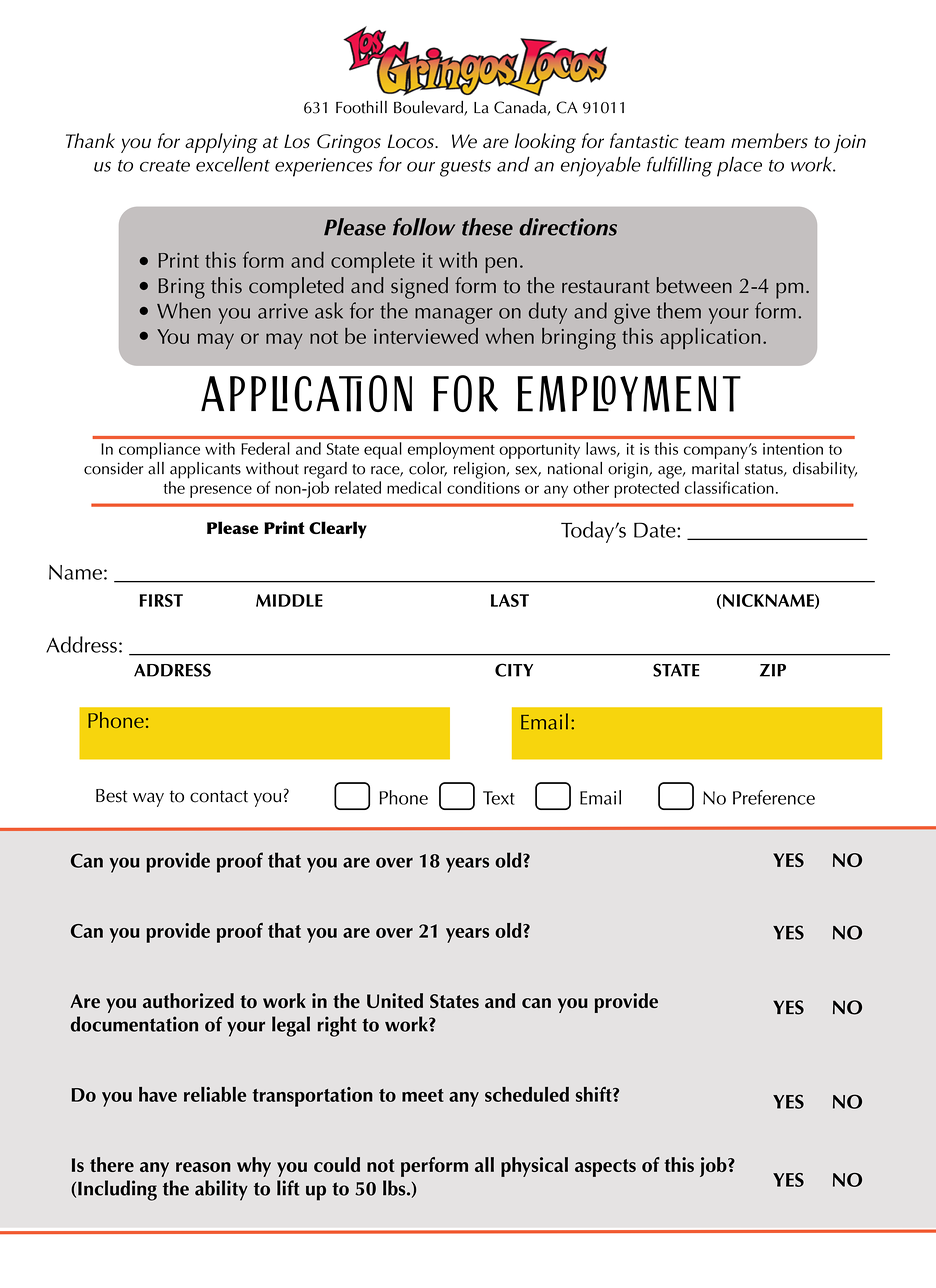 This page has height=1288, width=936. What do you see at coordinates (499, 798) in the page?
I see `Text` at bounding box center [499, 798].
